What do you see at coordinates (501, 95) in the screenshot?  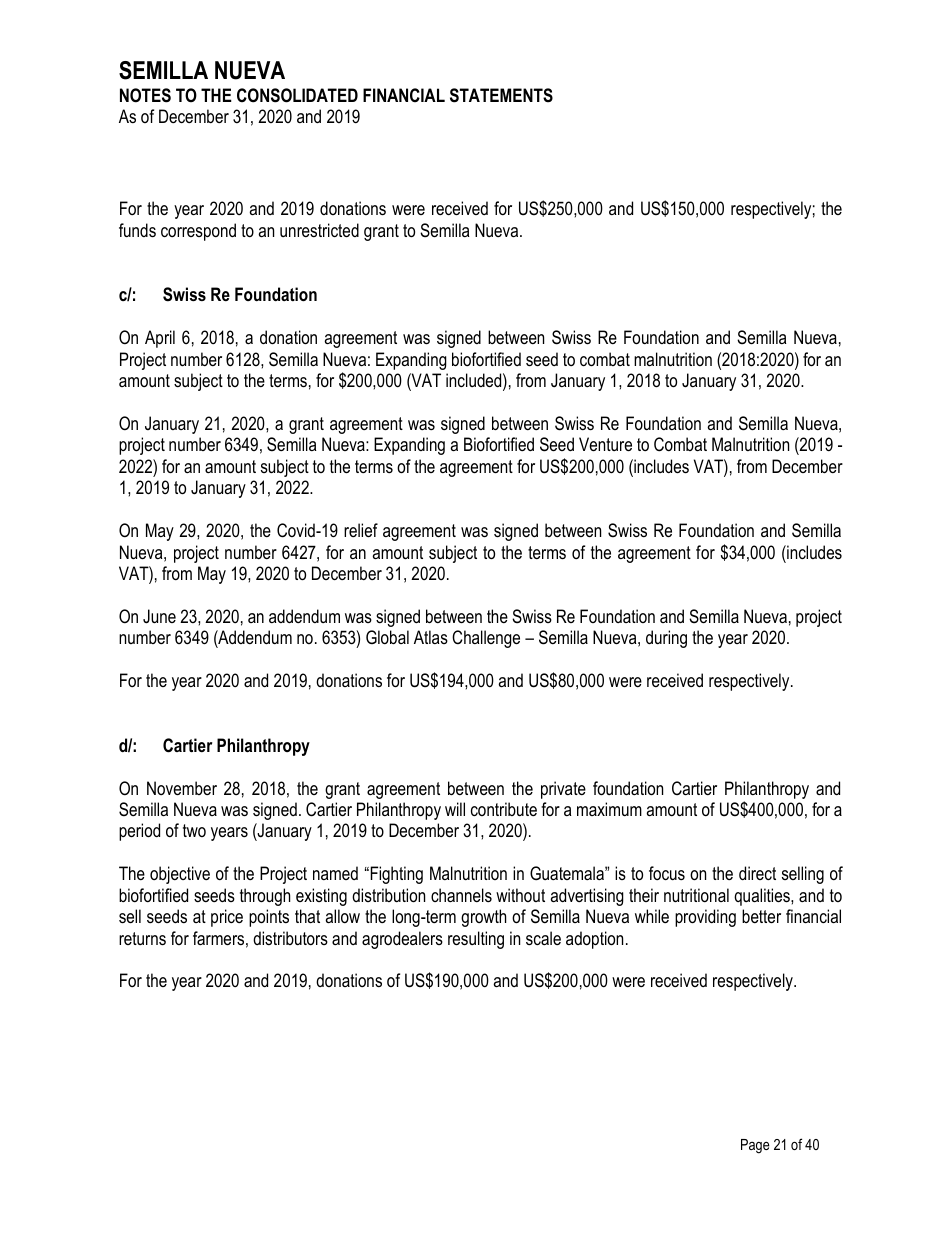 I see `STATEMENTS` at bounding box center [501, 95].
